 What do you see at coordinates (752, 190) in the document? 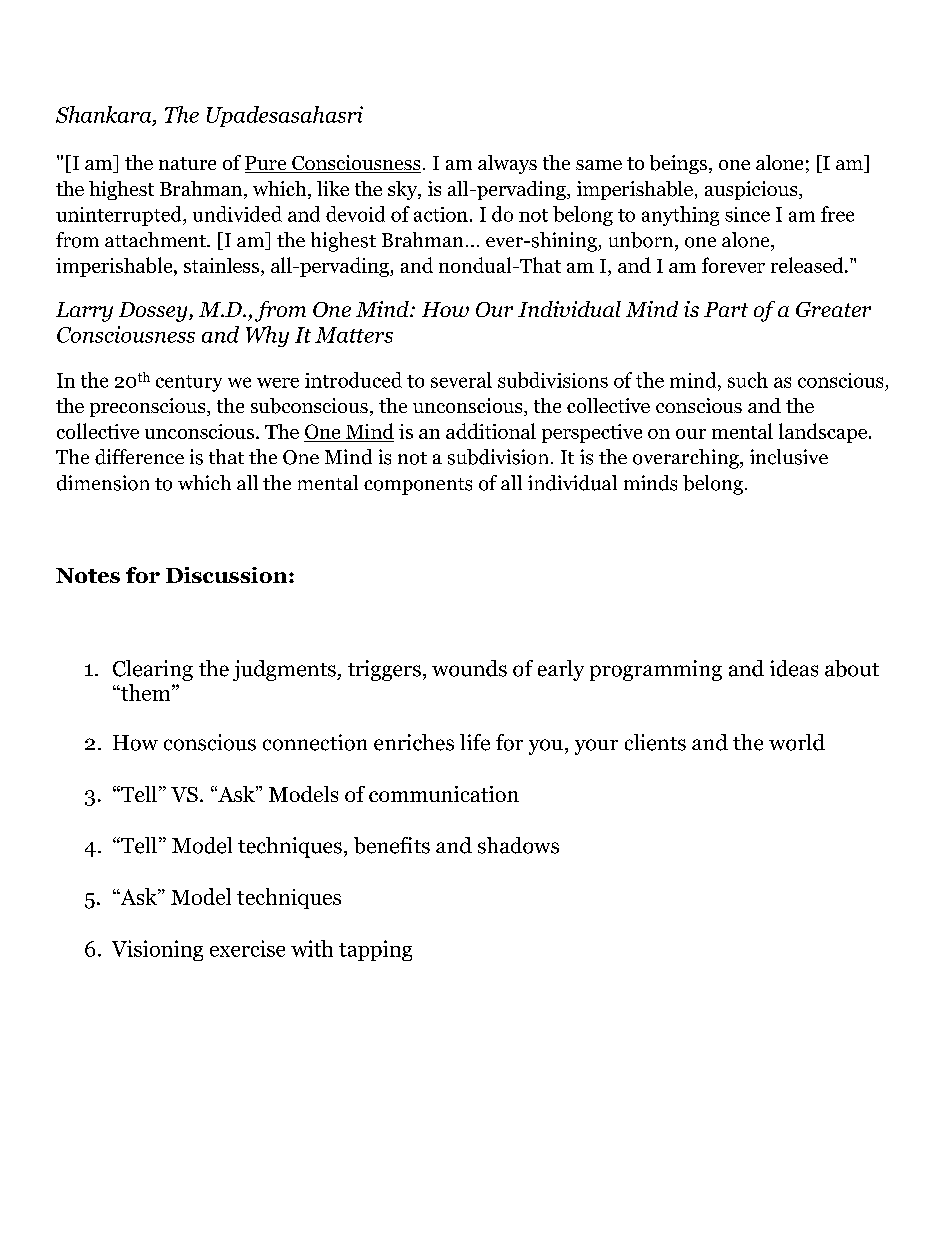
I see `auspicious` at bounding box center [752, 190].
